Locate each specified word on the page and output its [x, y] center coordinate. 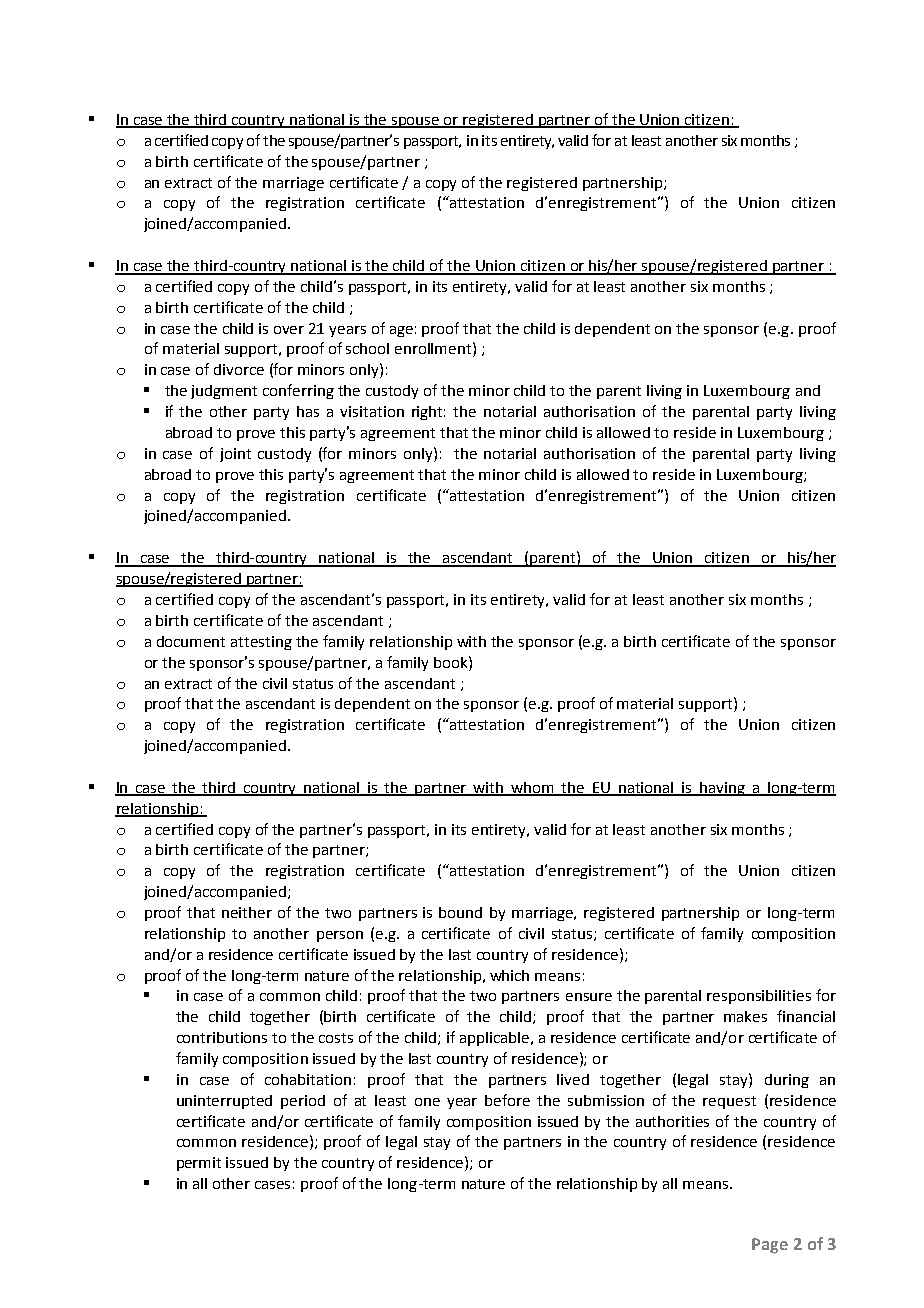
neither [247, 912]
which [509, 975]
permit [199, 1164]
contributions [222, 1037]
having [722, 789]
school [367, 348]
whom [533, 788]
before [507, 1100]
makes [745, 1016]
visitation [372, 411]
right [428, 413]
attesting [261, 643]
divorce [239, 369]
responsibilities [759, 997]
